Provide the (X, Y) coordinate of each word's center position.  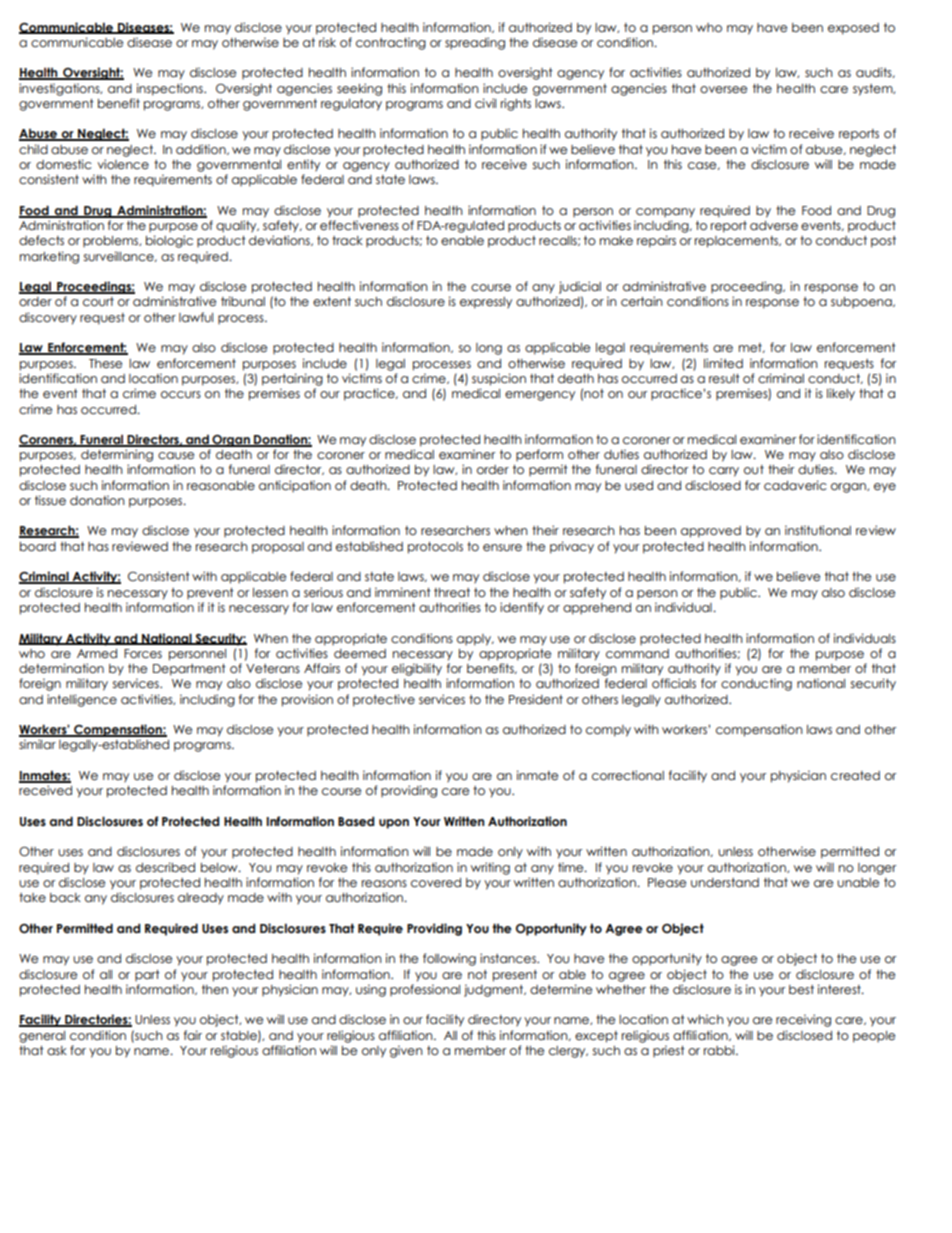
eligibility (417, 669)
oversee (723, 90)
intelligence (82, 700)
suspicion (499, 379)
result (724, 378)
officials (674, 683)
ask (57, 1050)
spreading (475, 43)
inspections (171, 89)
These (105, 364)
